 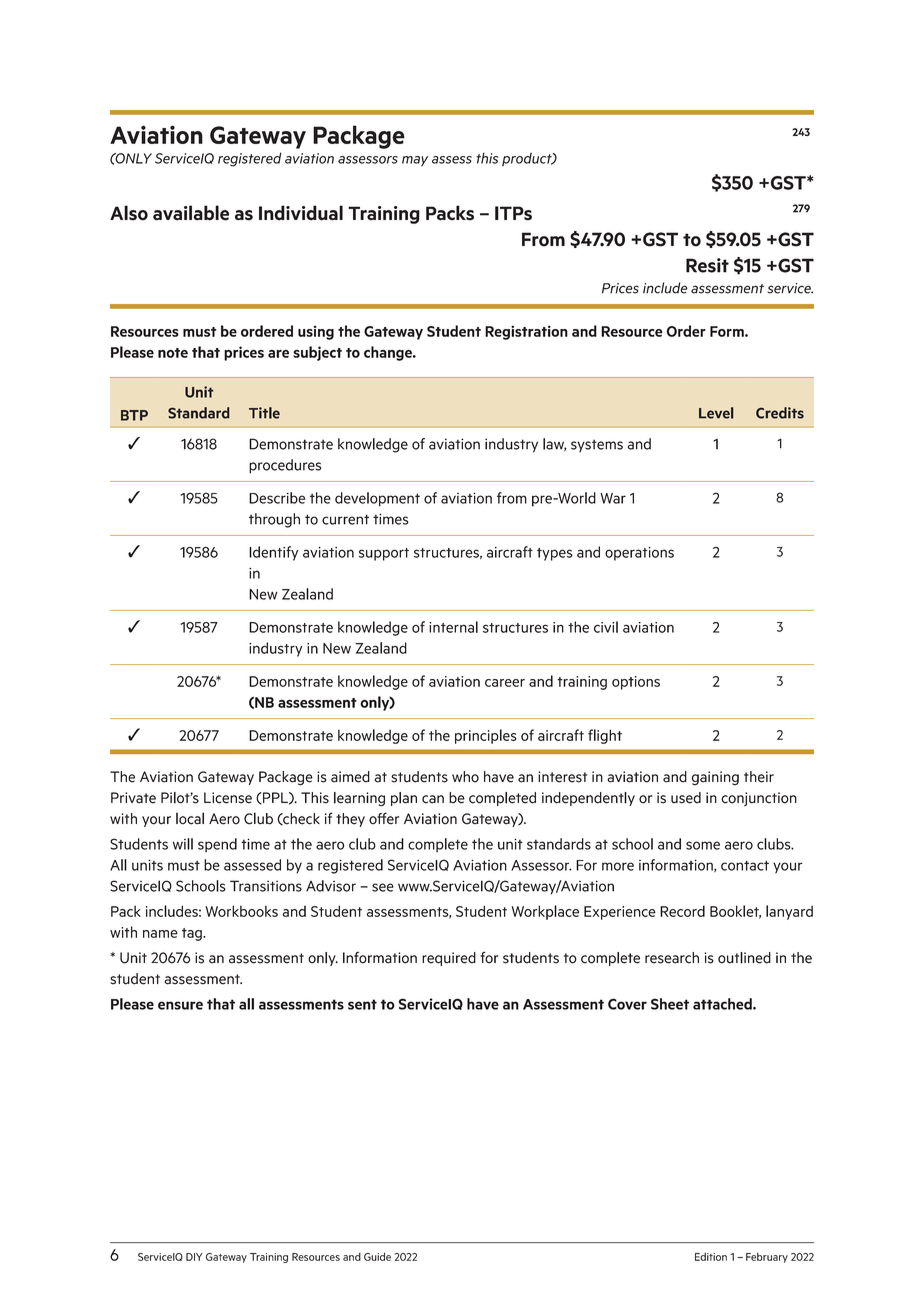 What do you see at coordinates (707, 265) in the screenshot?
I see `Resit` at bounding box center [707, 265].
